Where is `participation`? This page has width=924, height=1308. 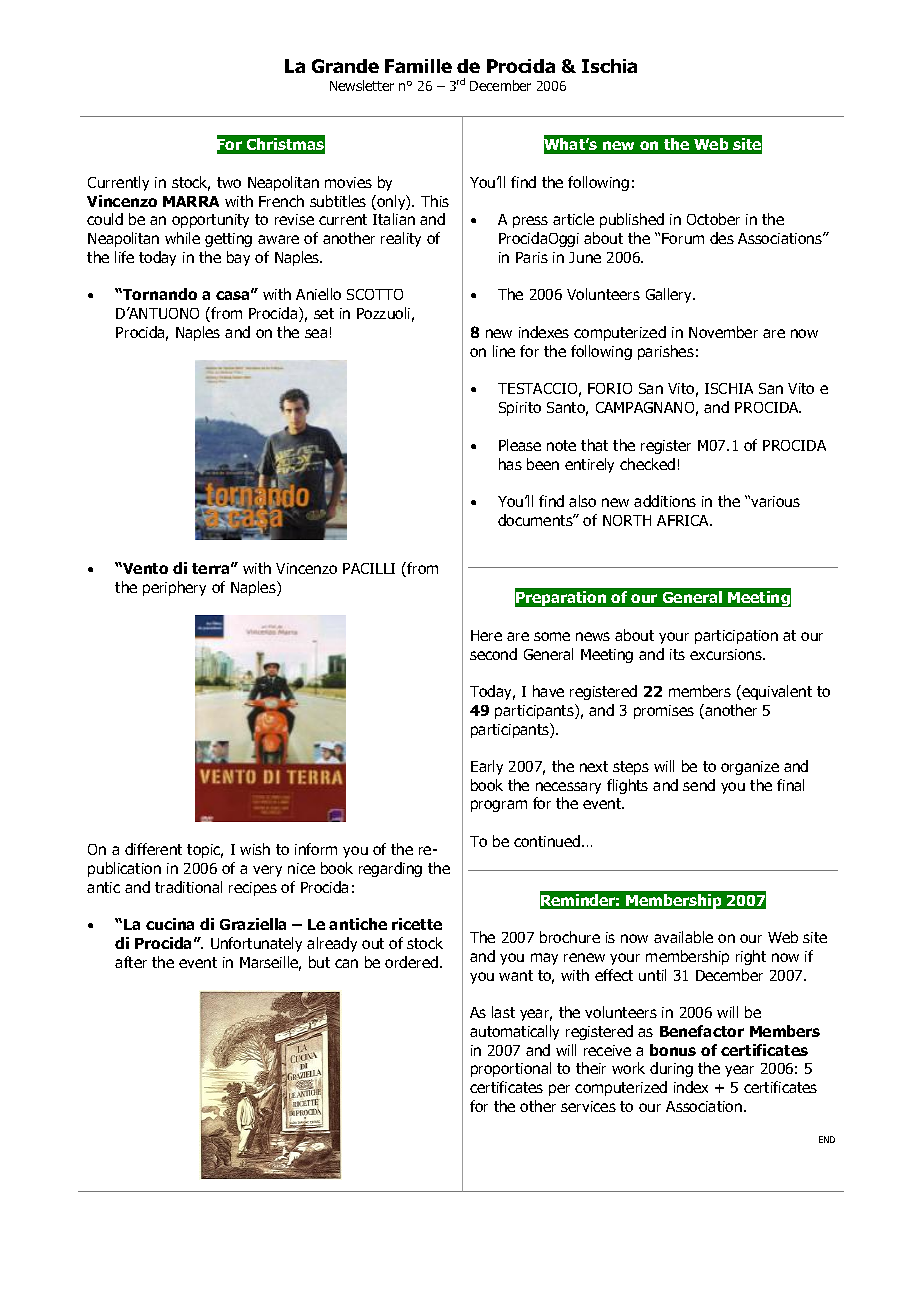 participation is located at coordinates (736, 637).
